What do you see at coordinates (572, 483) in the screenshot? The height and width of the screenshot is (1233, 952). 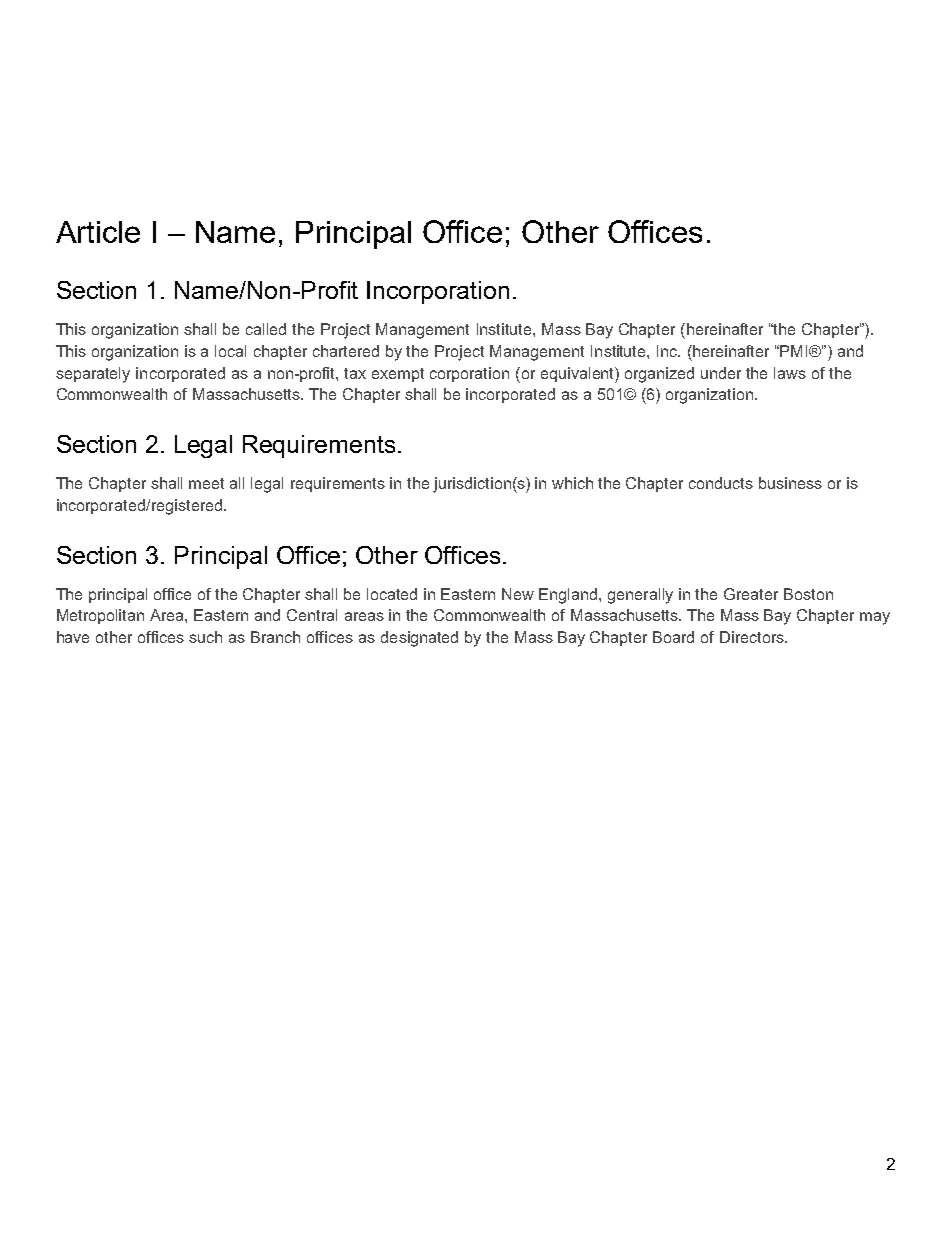 I see `which` at bounding box center [572, 483].
